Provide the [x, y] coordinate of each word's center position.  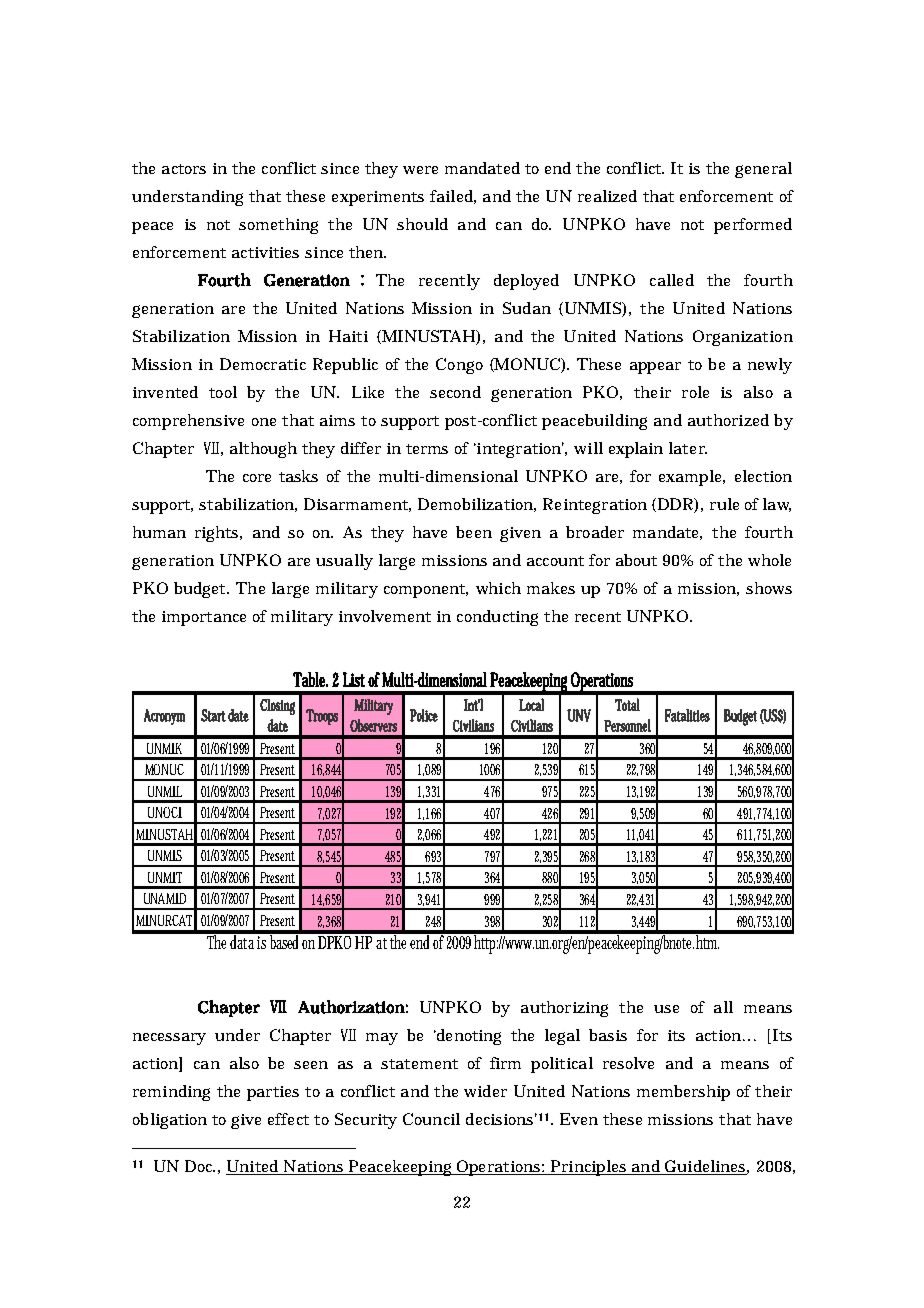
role [695, 392]
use [666, 1009]
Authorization [351, 1007]
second [455, 392]
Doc [200, 1166]
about [636, 560]
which [498, 588]
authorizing [564, 1009]
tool [223, 392]
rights [218, 534]
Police [424, 715]
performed [753, 226]
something [278, 226]
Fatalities [687, 715]
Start [213, 715]
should [422, 224]
